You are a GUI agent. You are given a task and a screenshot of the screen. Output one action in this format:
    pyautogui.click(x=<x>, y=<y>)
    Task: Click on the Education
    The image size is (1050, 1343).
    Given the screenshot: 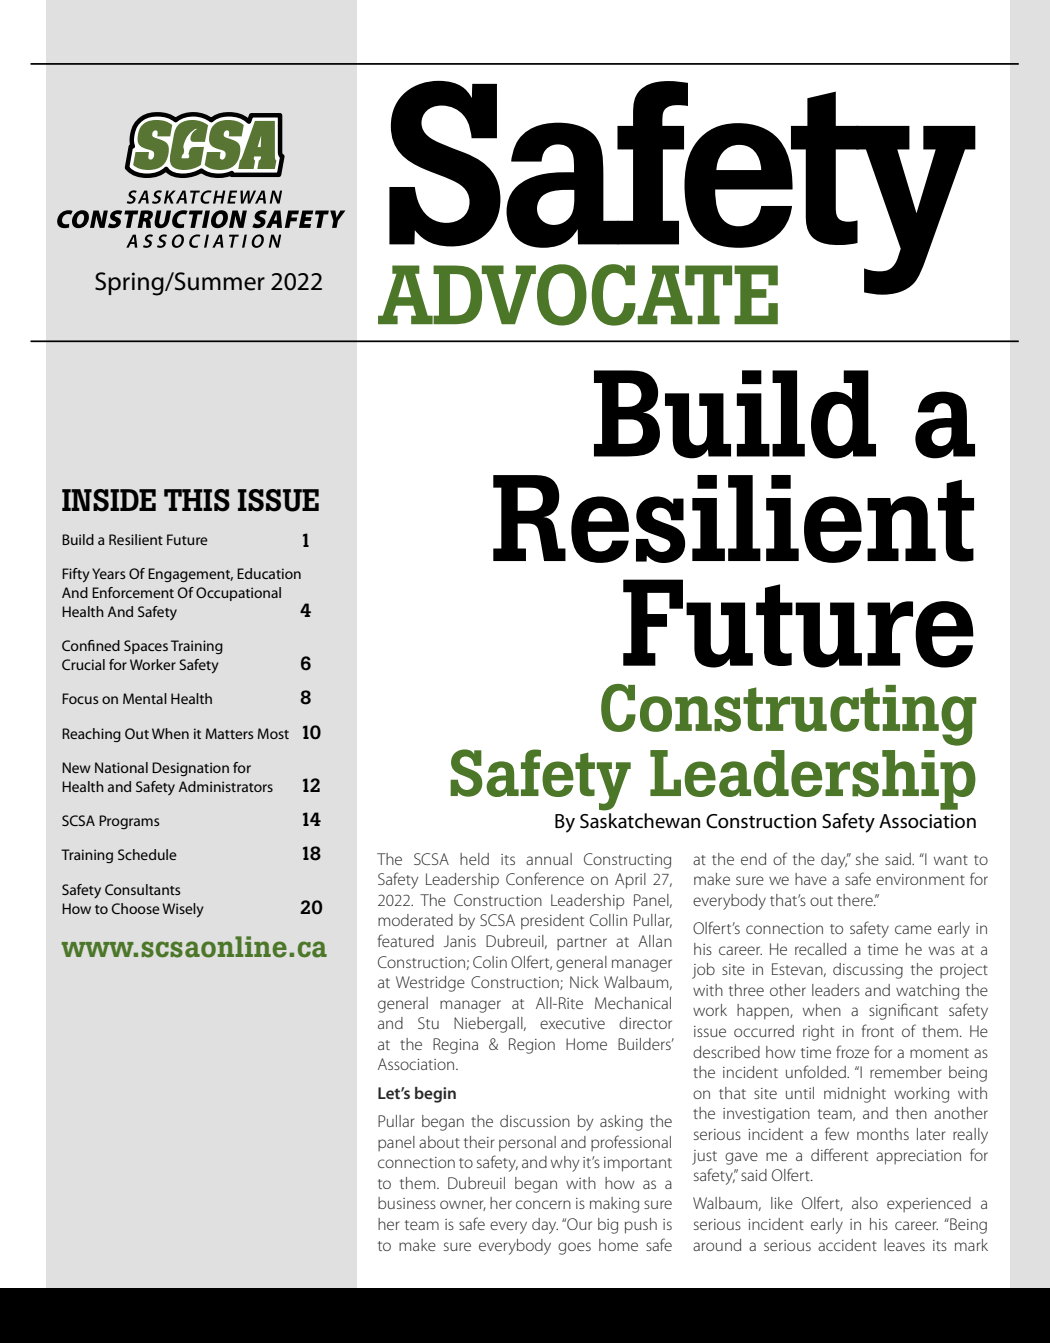 What is the action you would take?
    pyautogui.click(x=269, y=573)
